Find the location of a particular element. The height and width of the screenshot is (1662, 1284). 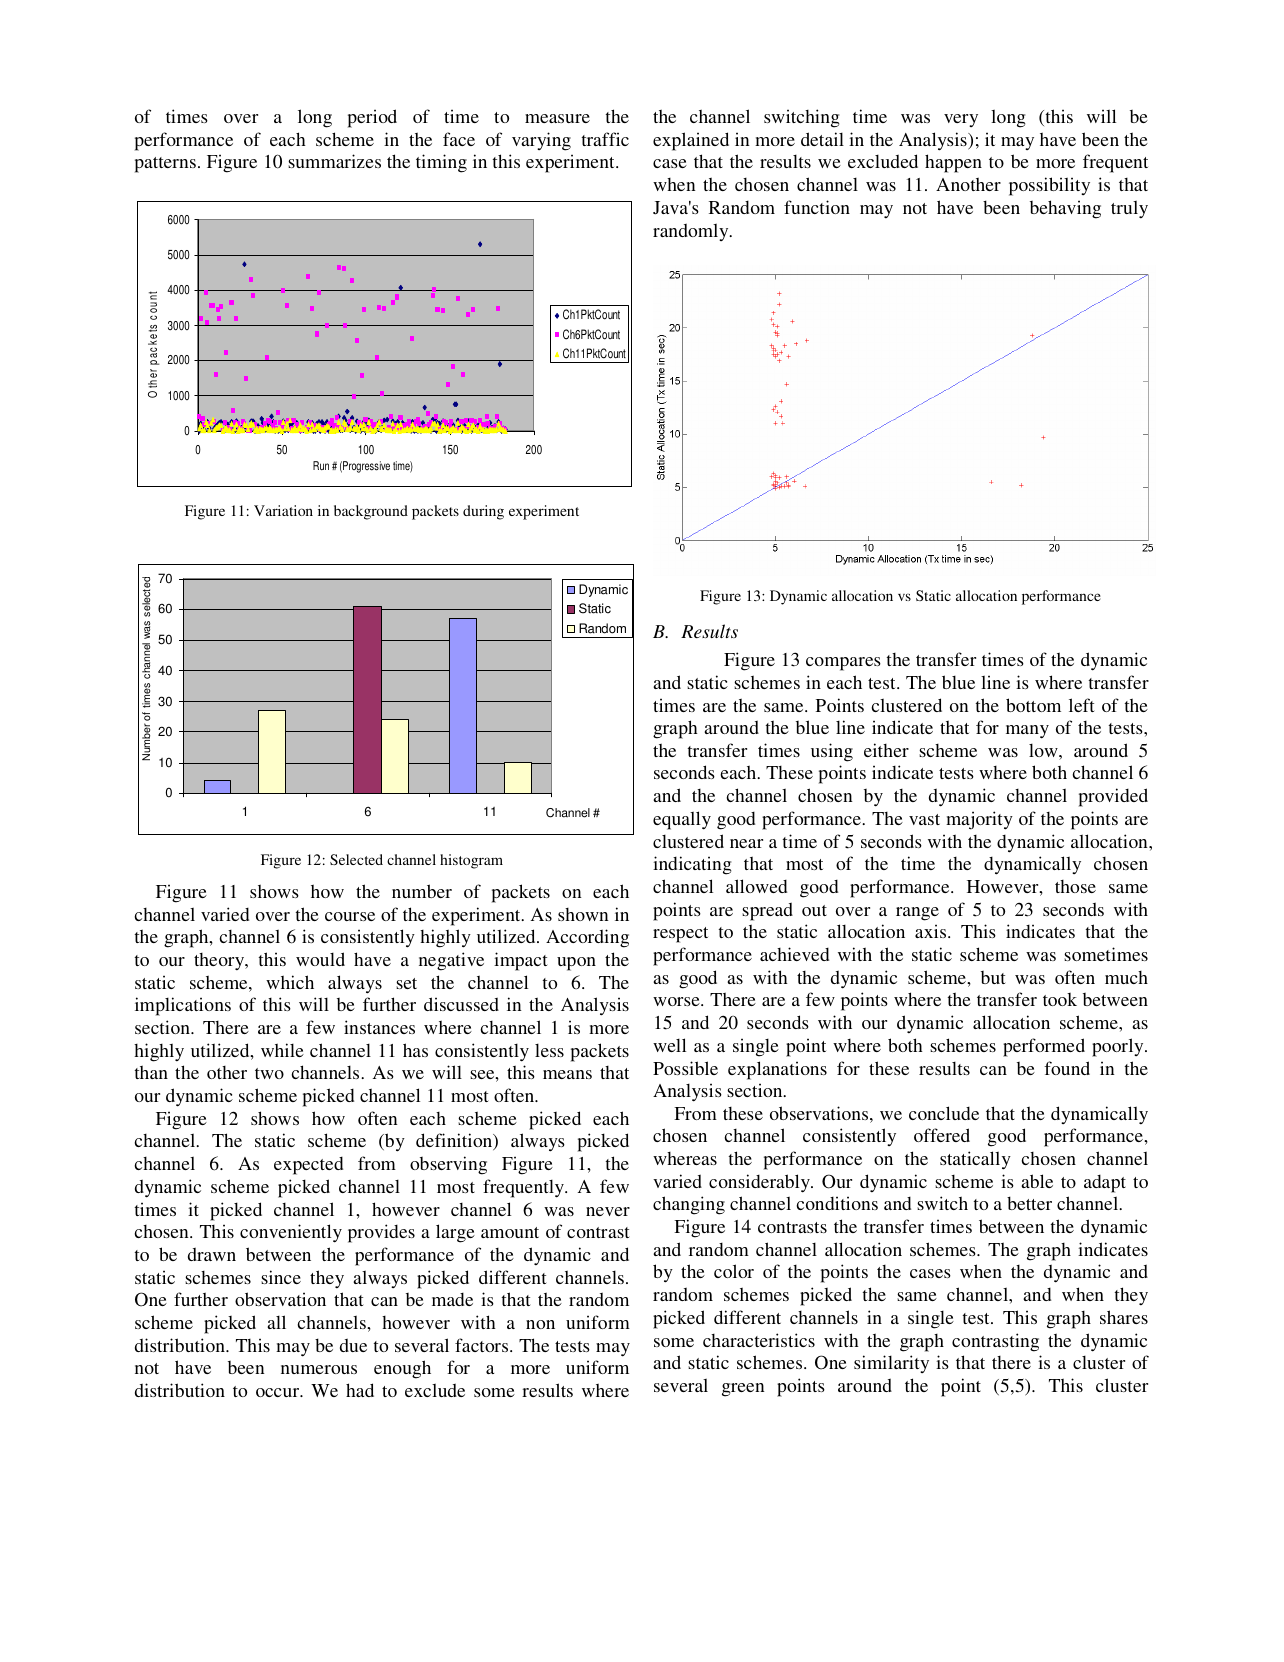

possibility is located at coordinates (1049, 186).
